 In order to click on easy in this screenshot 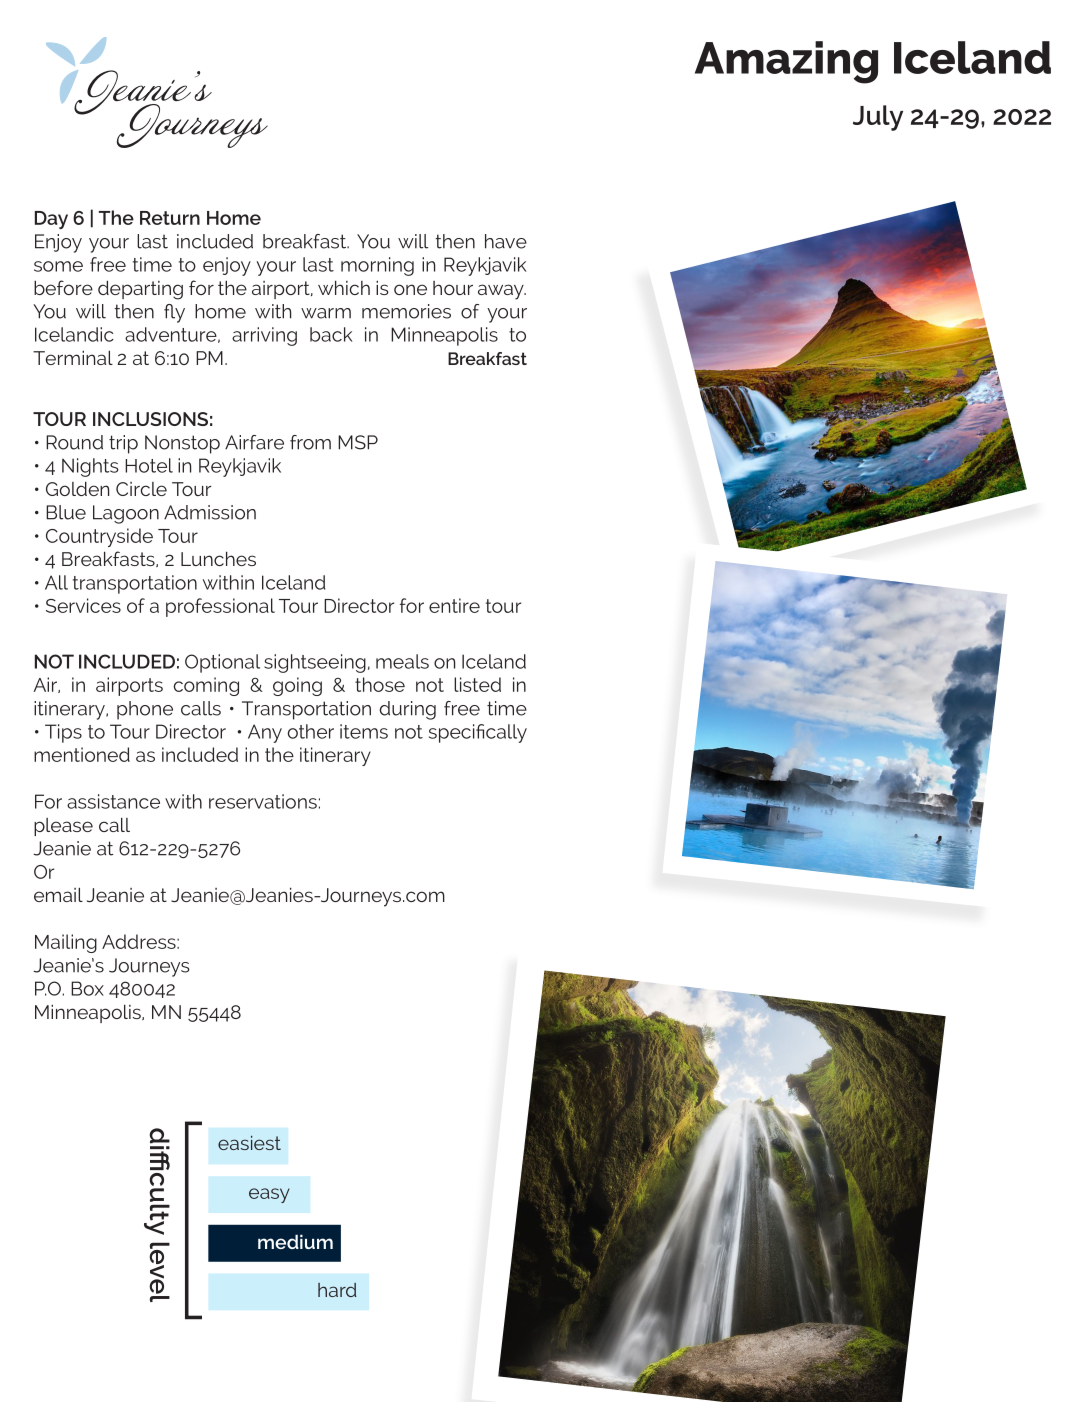, I will do `click(269, 1195)`.
